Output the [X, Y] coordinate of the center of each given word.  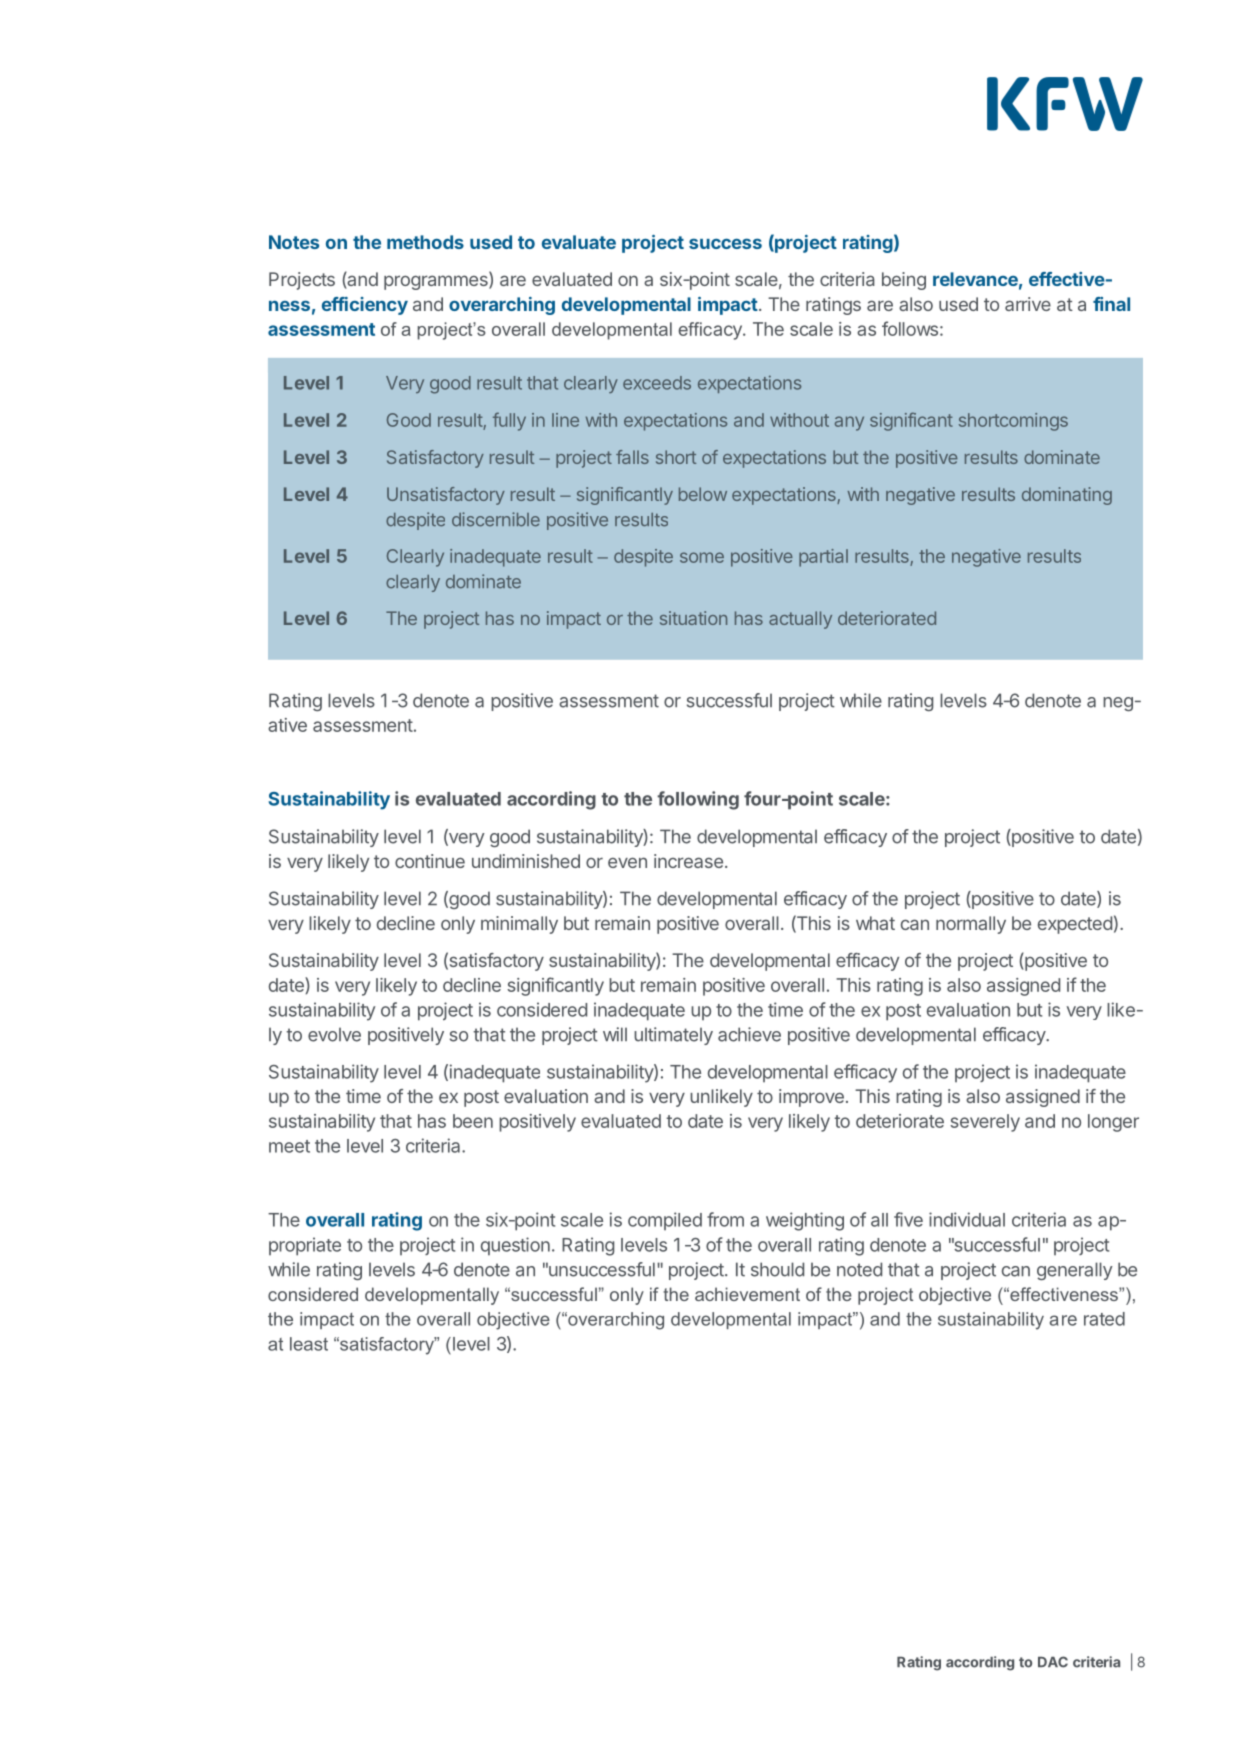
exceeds [657, 383]
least [309, 1344]
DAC [1053, 1662]
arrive [1028, 304]
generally [1075, 1271]
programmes [437, 282]
